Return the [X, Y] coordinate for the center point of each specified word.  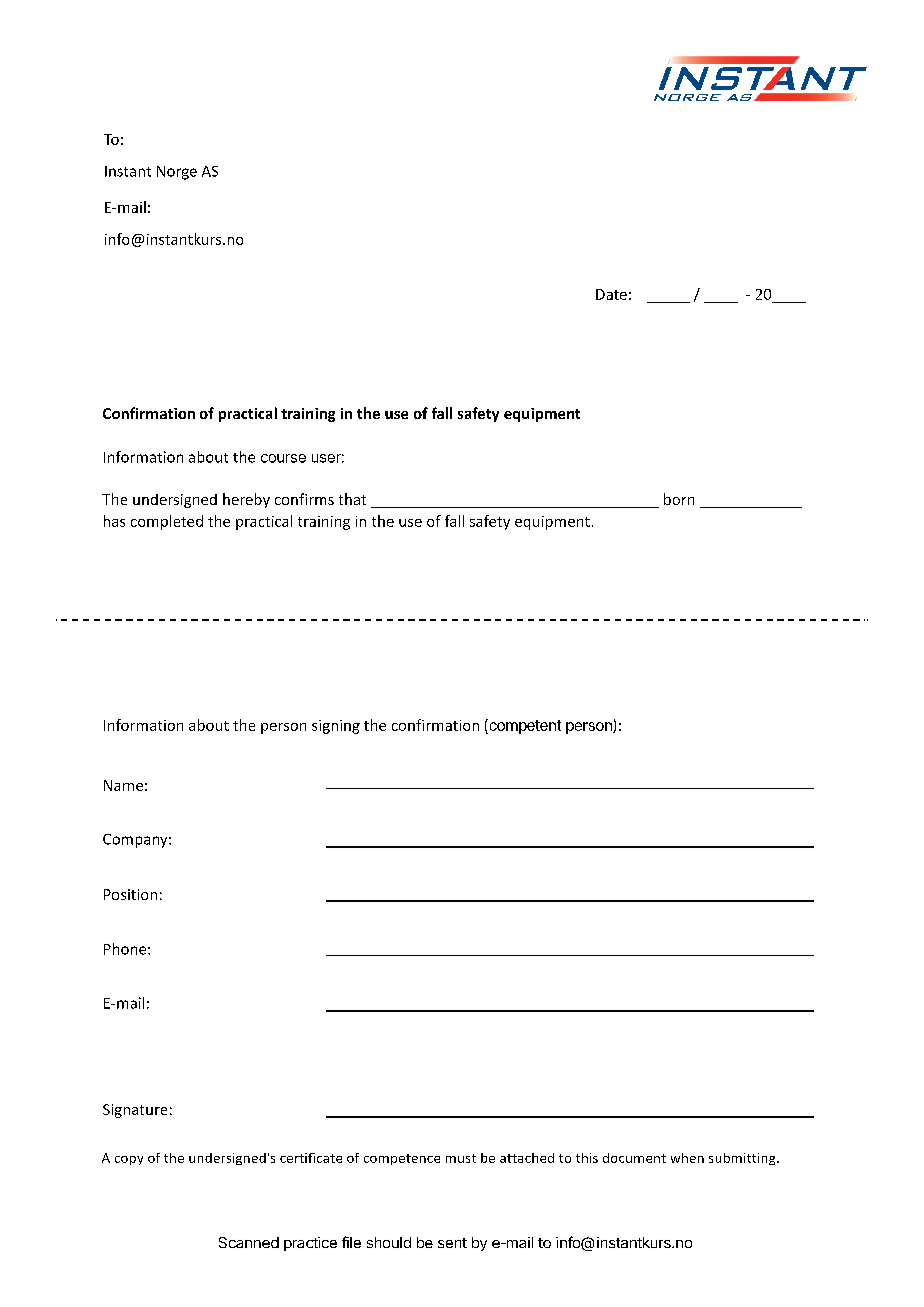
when [687, 1158]
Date [611, 294]
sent [452, 1243]
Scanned [249, 1242]
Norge [177, 173]
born [679, 499]
